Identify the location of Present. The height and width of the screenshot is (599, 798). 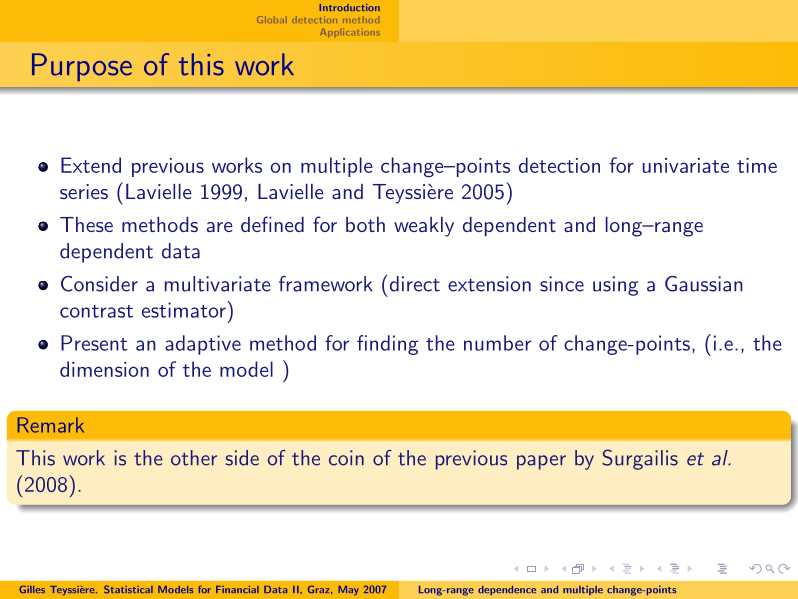
(94, 343).
